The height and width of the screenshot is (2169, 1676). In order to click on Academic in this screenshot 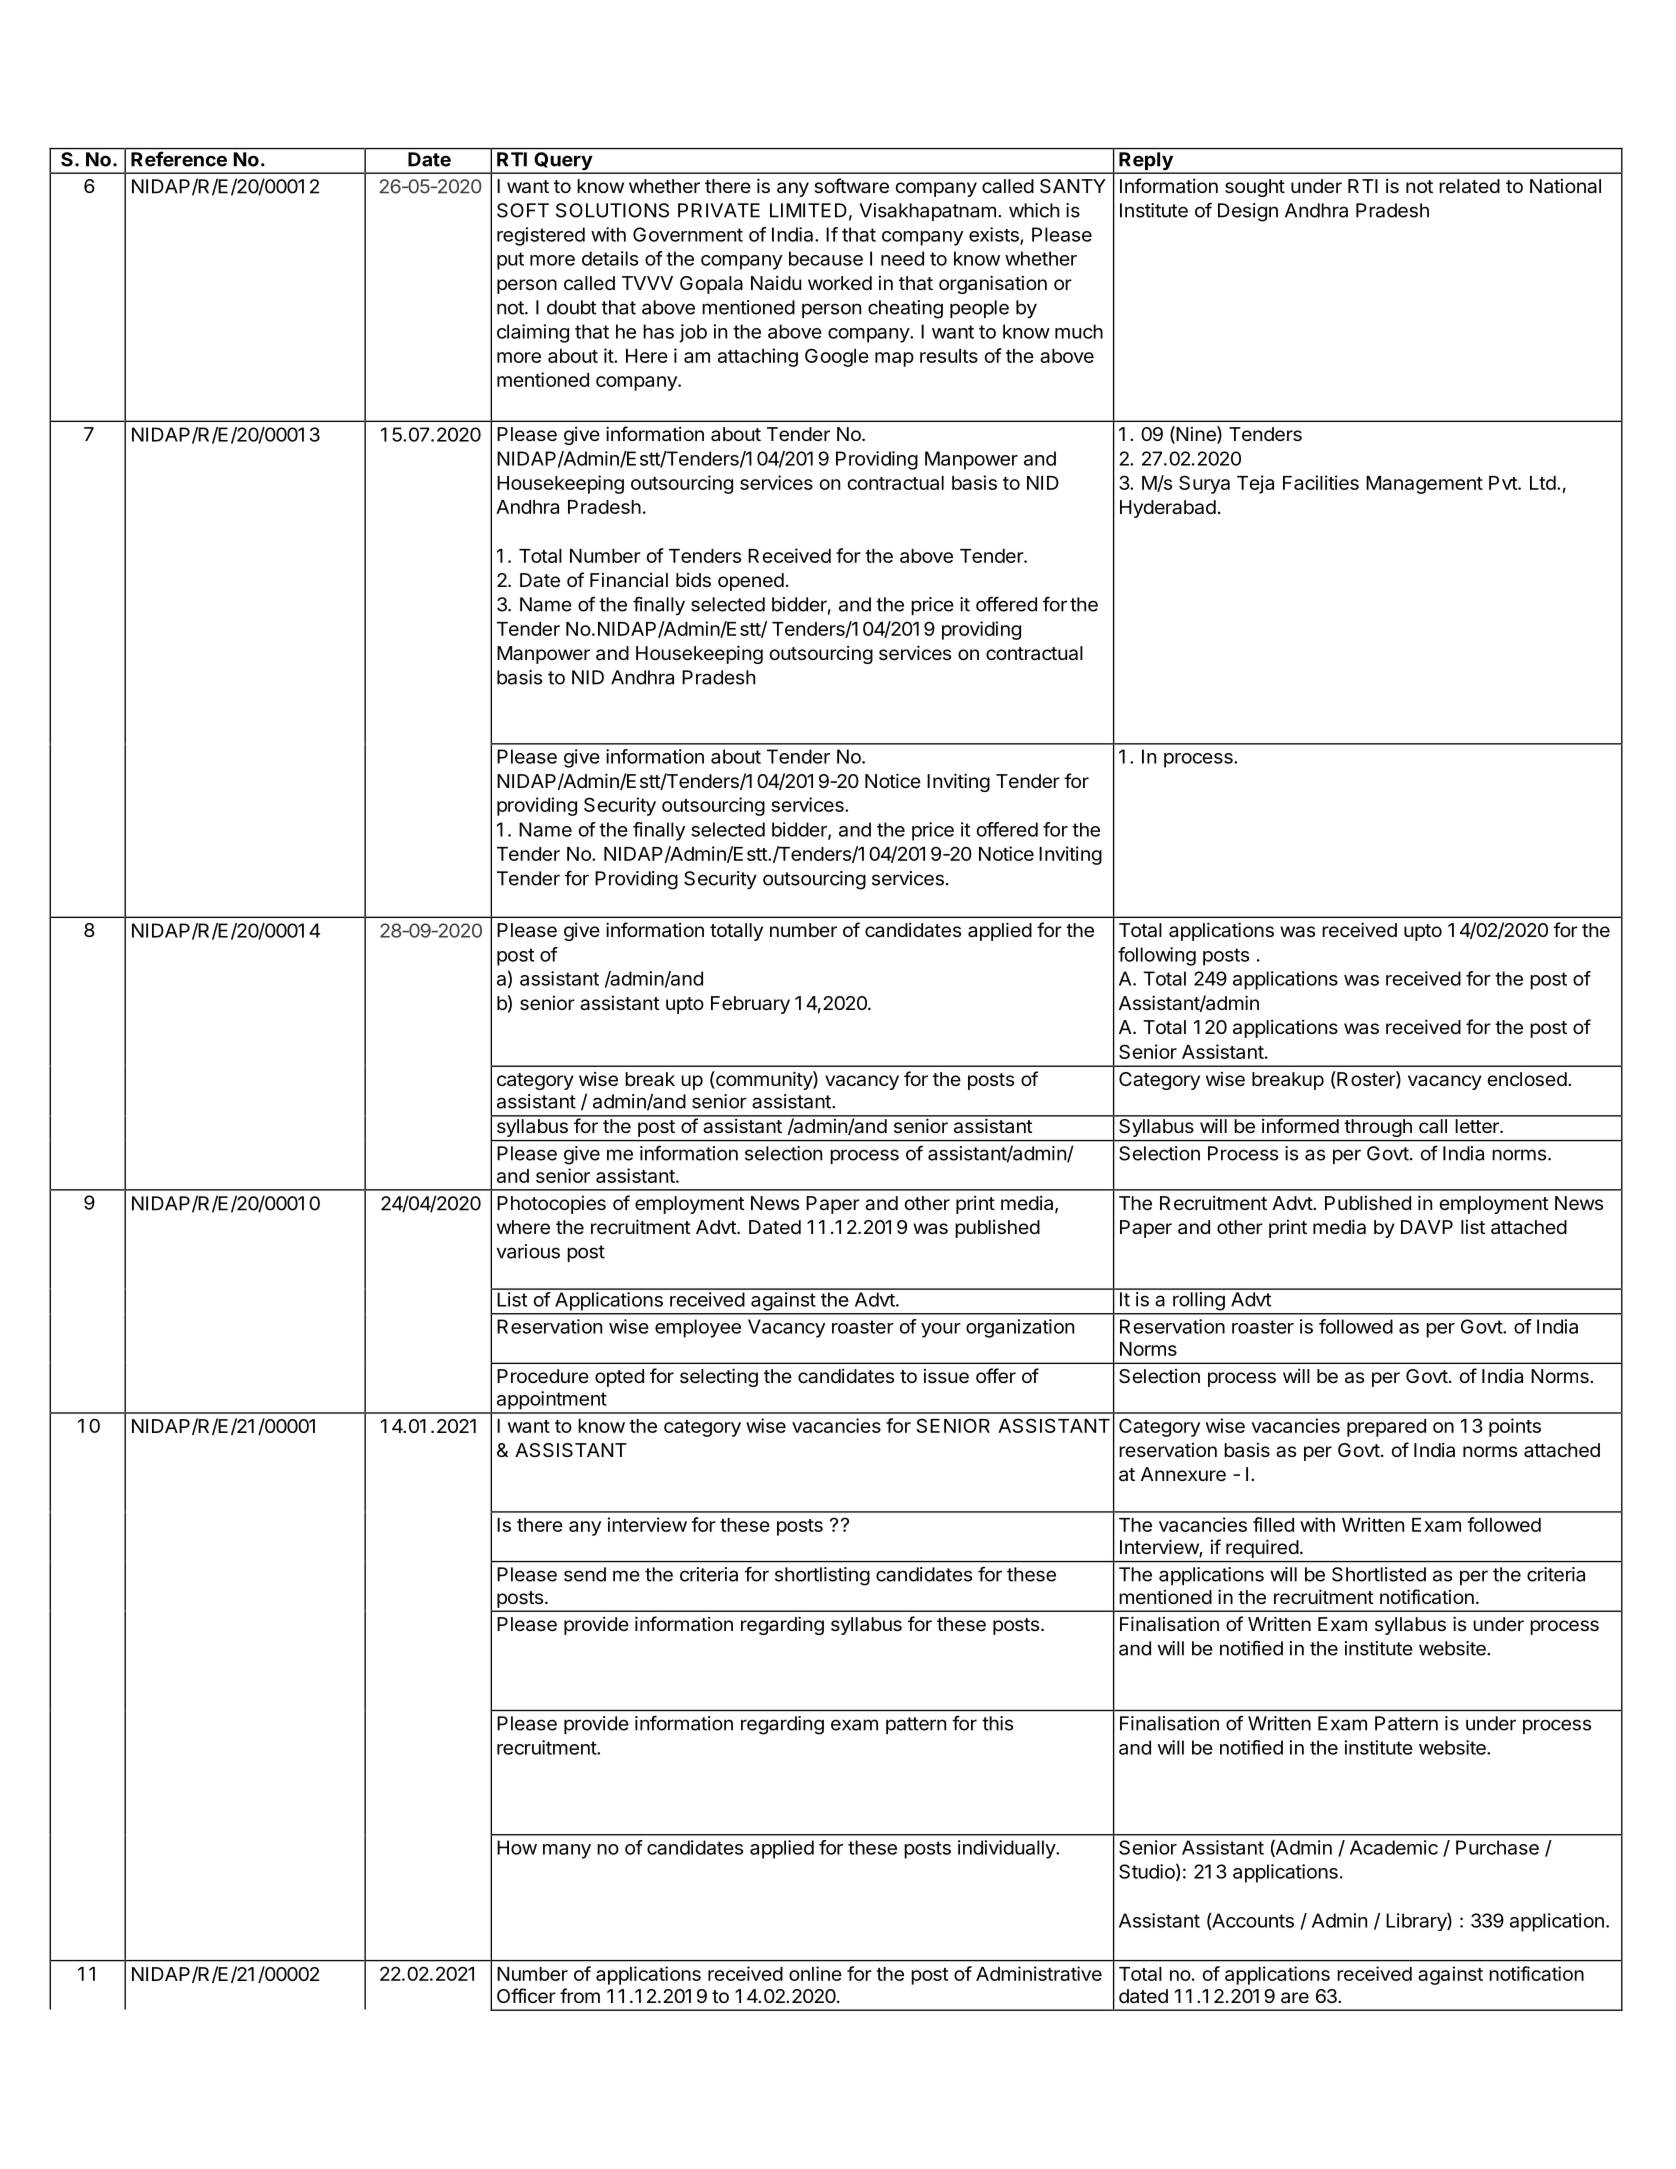, I will do `click(1394, 1847)`.
